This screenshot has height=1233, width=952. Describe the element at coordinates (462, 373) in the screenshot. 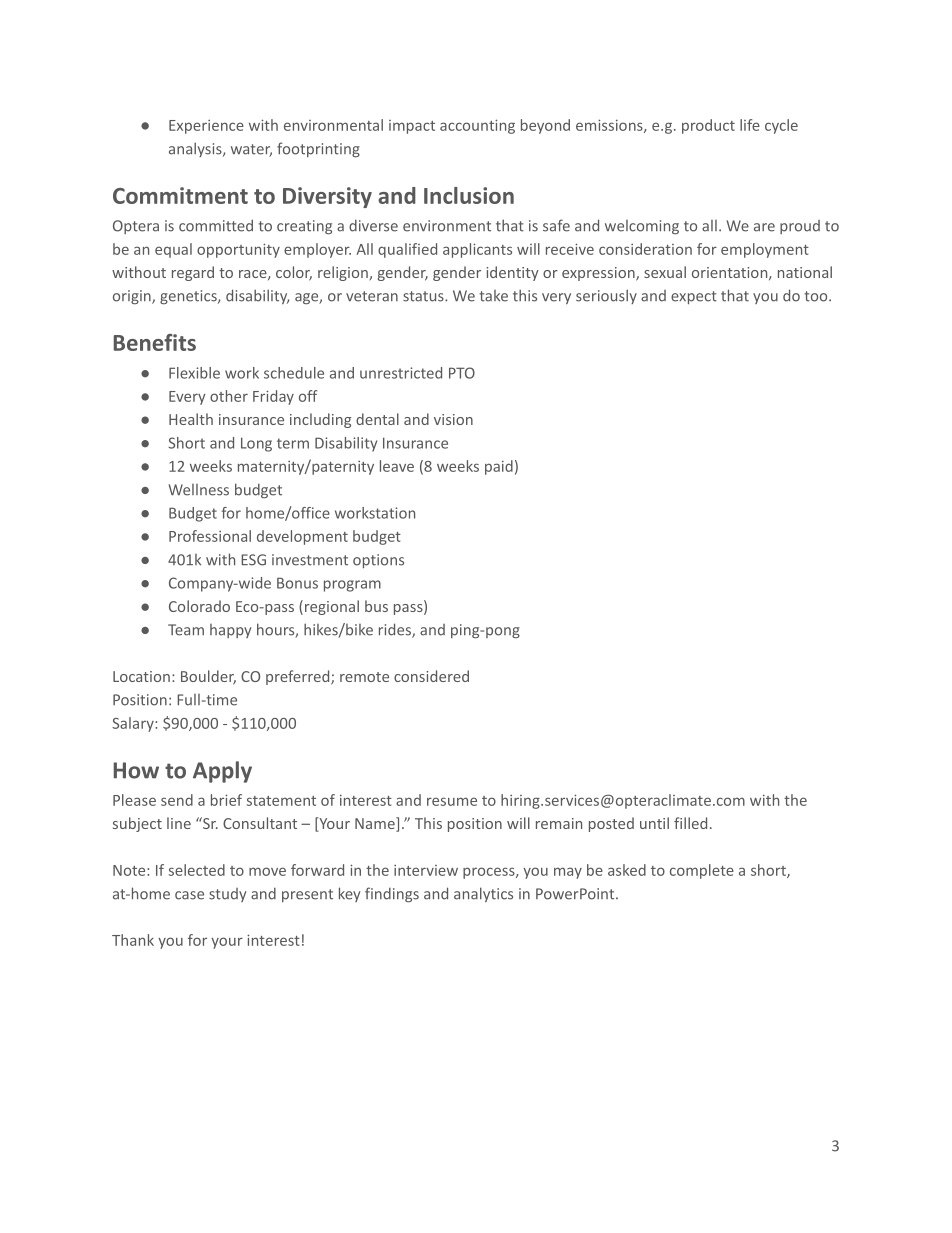

I see `PTO` at that location.
